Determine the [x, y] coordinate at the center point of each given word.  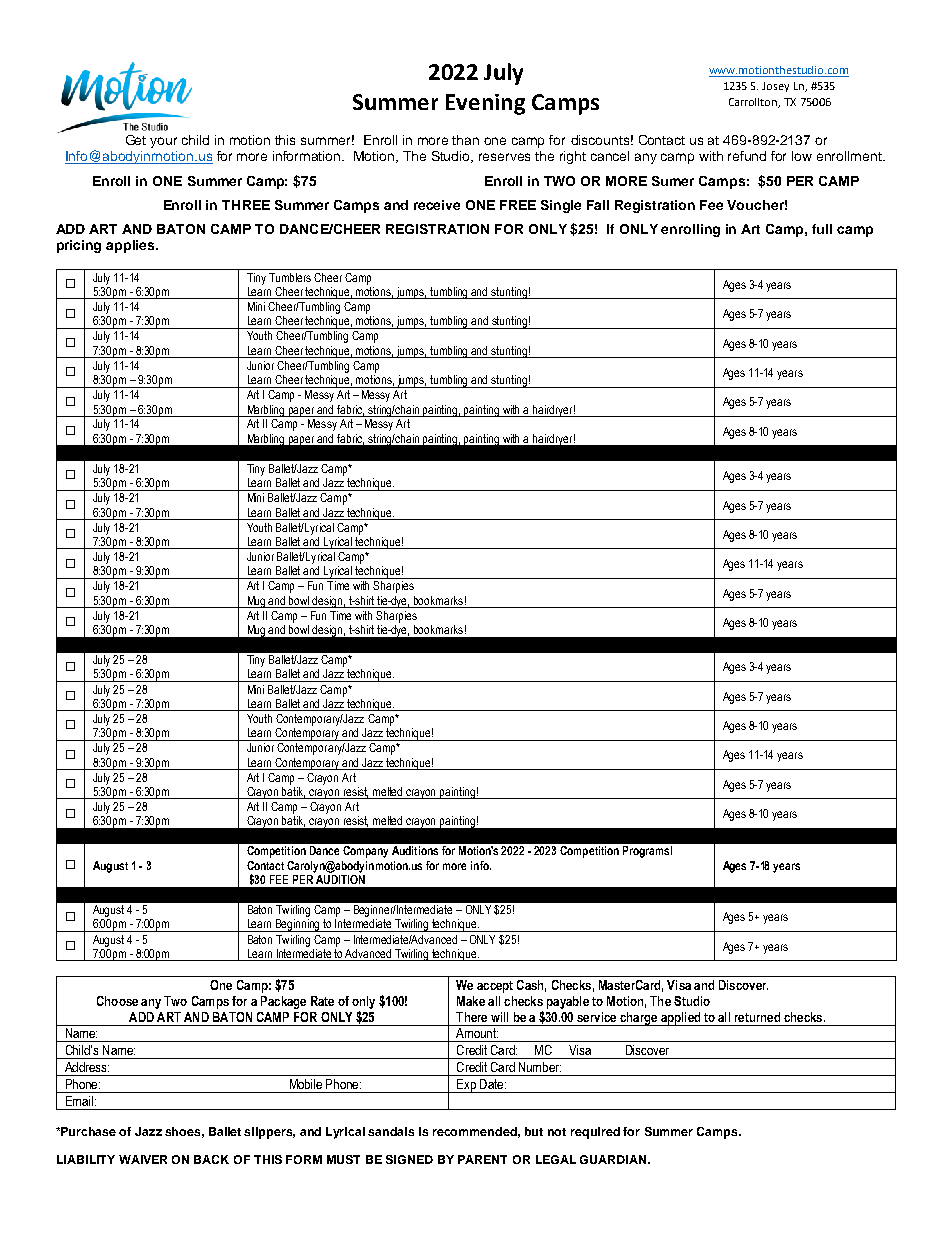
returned [757, 1017]
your [163, 142]
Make [471, 1001]
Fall [598, 205]
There [471, 1017]
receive [437, 205]
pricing [79, 246]
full [822, 229]
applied [681, 1019]
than [465, 140]
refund [747, 156]
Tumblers [290, 277]
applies [131, 246]
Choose [117, 1001]
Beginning [298, 925]
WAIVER [143, 1159]
